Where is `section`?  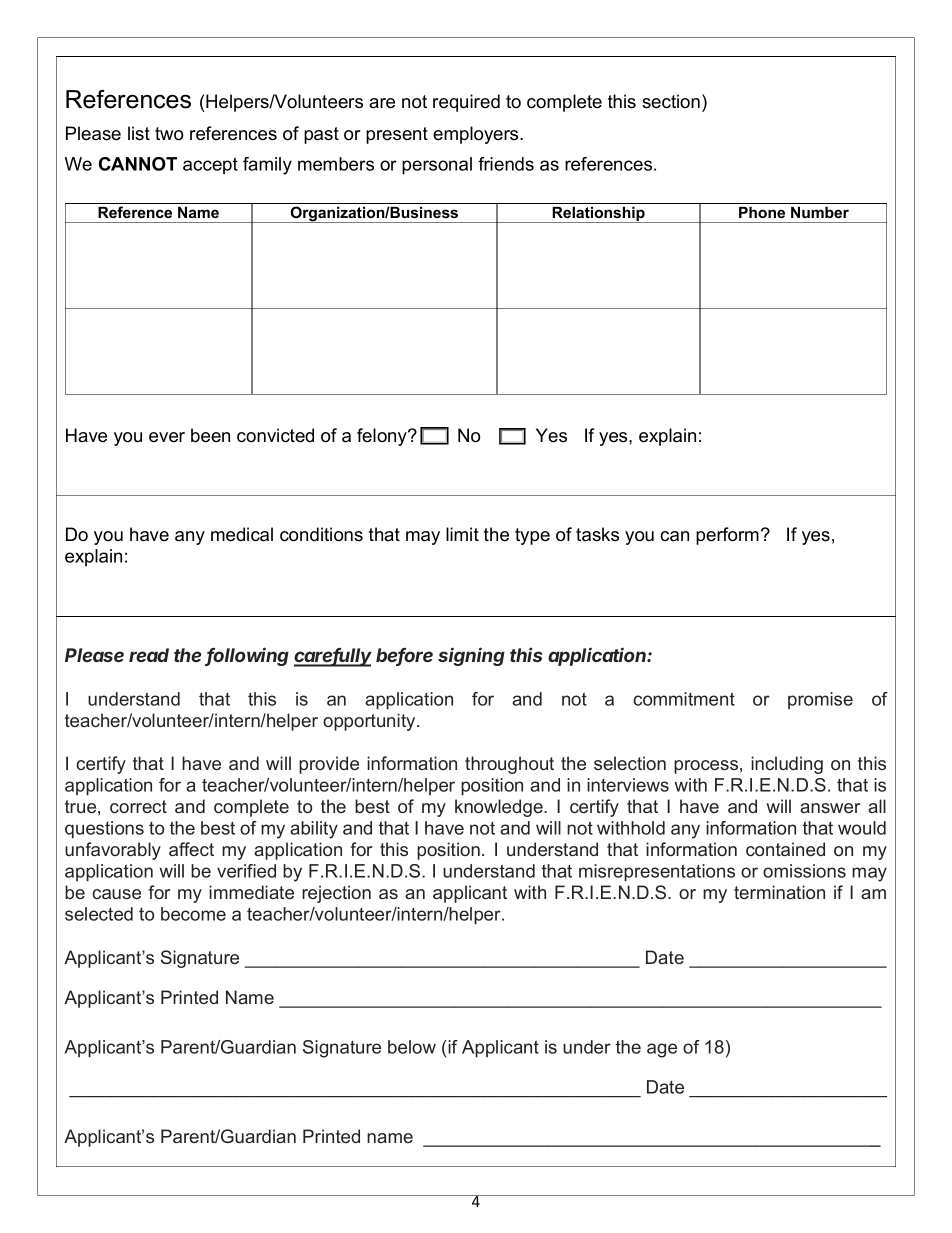
section is located at coordinates (671, 101).
